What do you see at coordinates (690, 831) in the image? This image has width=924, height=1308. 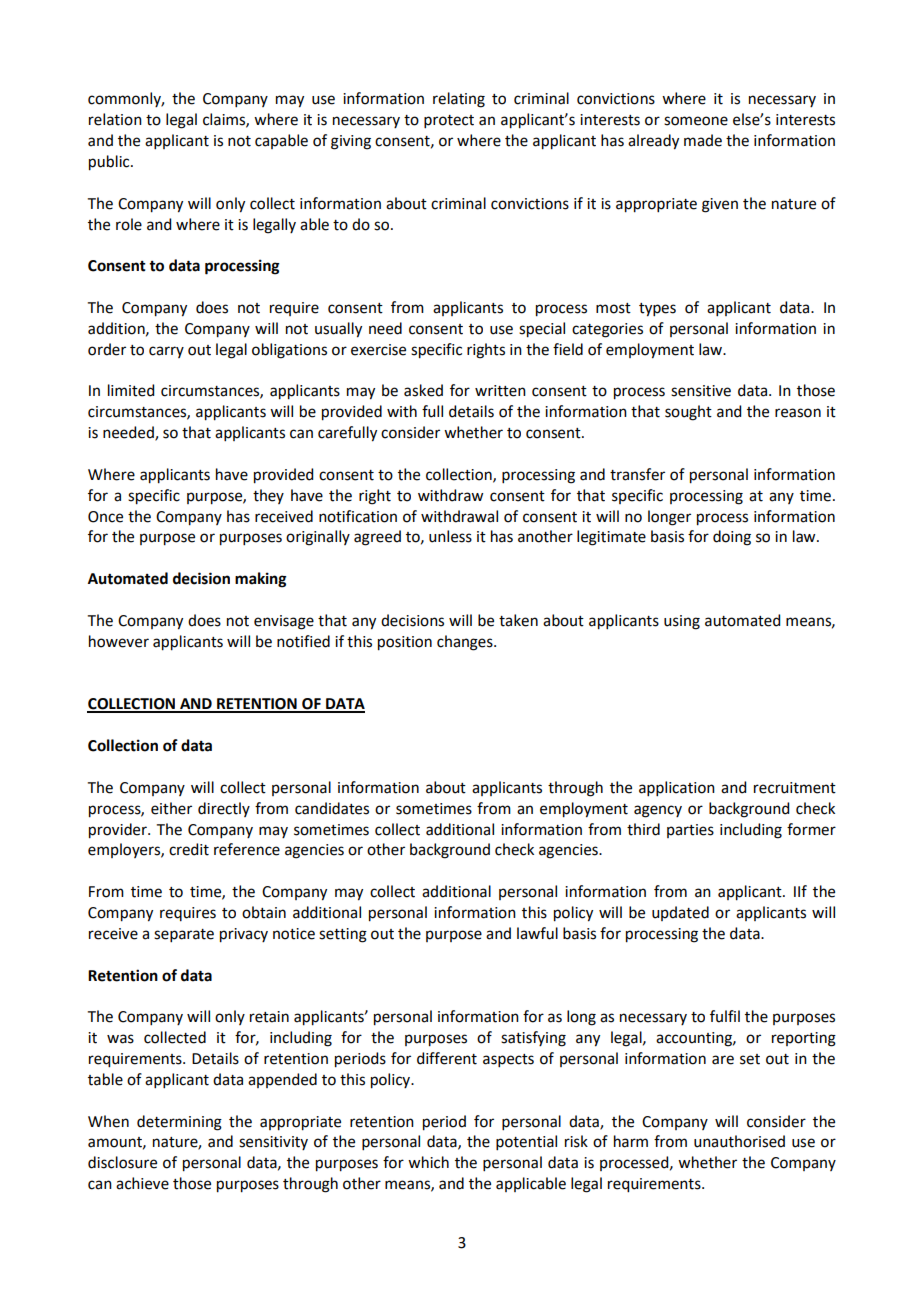 I see `parties` at bounding box center [690, 831].
